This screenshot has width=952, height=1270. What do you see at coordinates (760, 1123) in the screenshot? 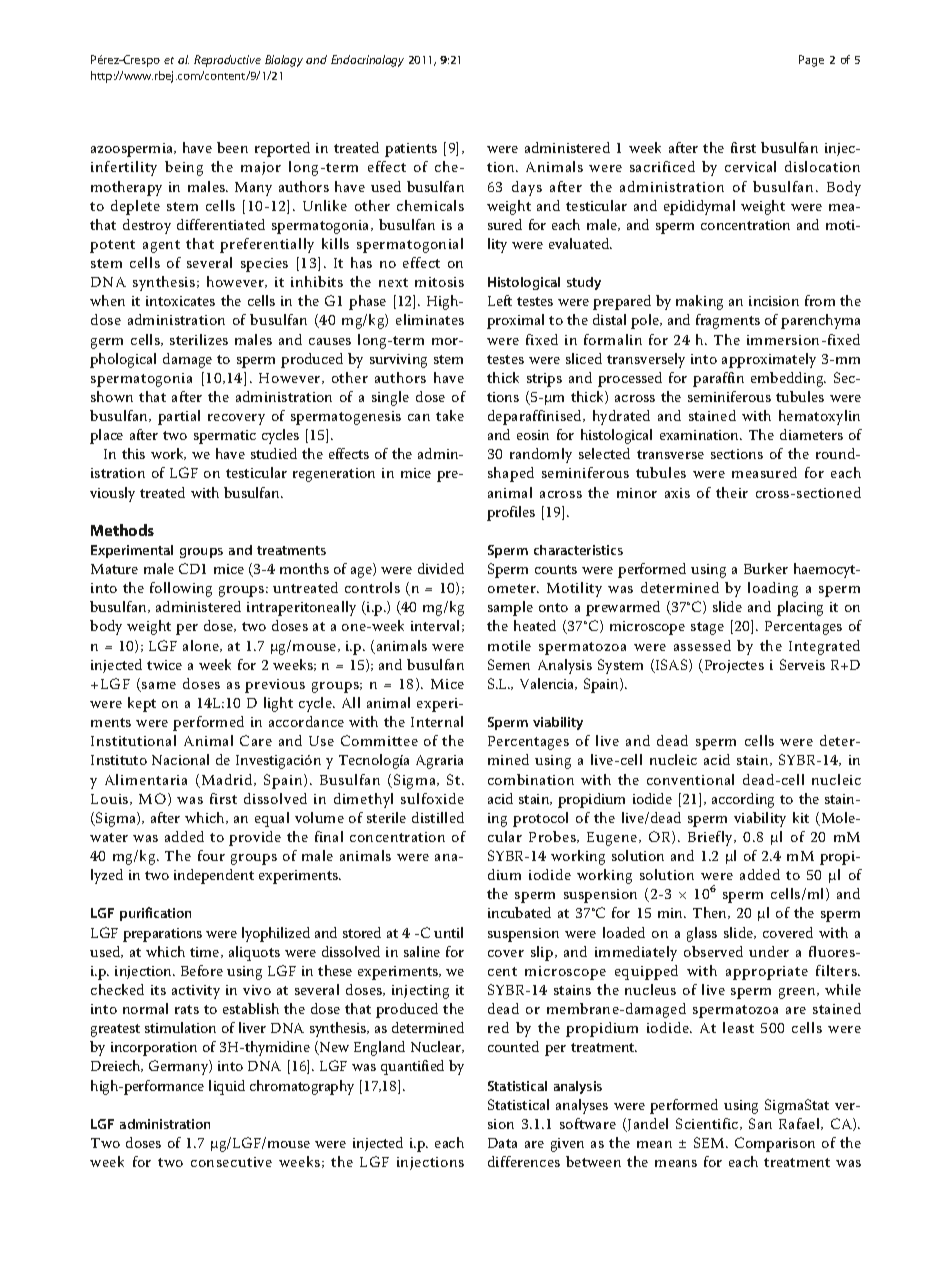
I see `San` at bounding box center [760, 1123].
